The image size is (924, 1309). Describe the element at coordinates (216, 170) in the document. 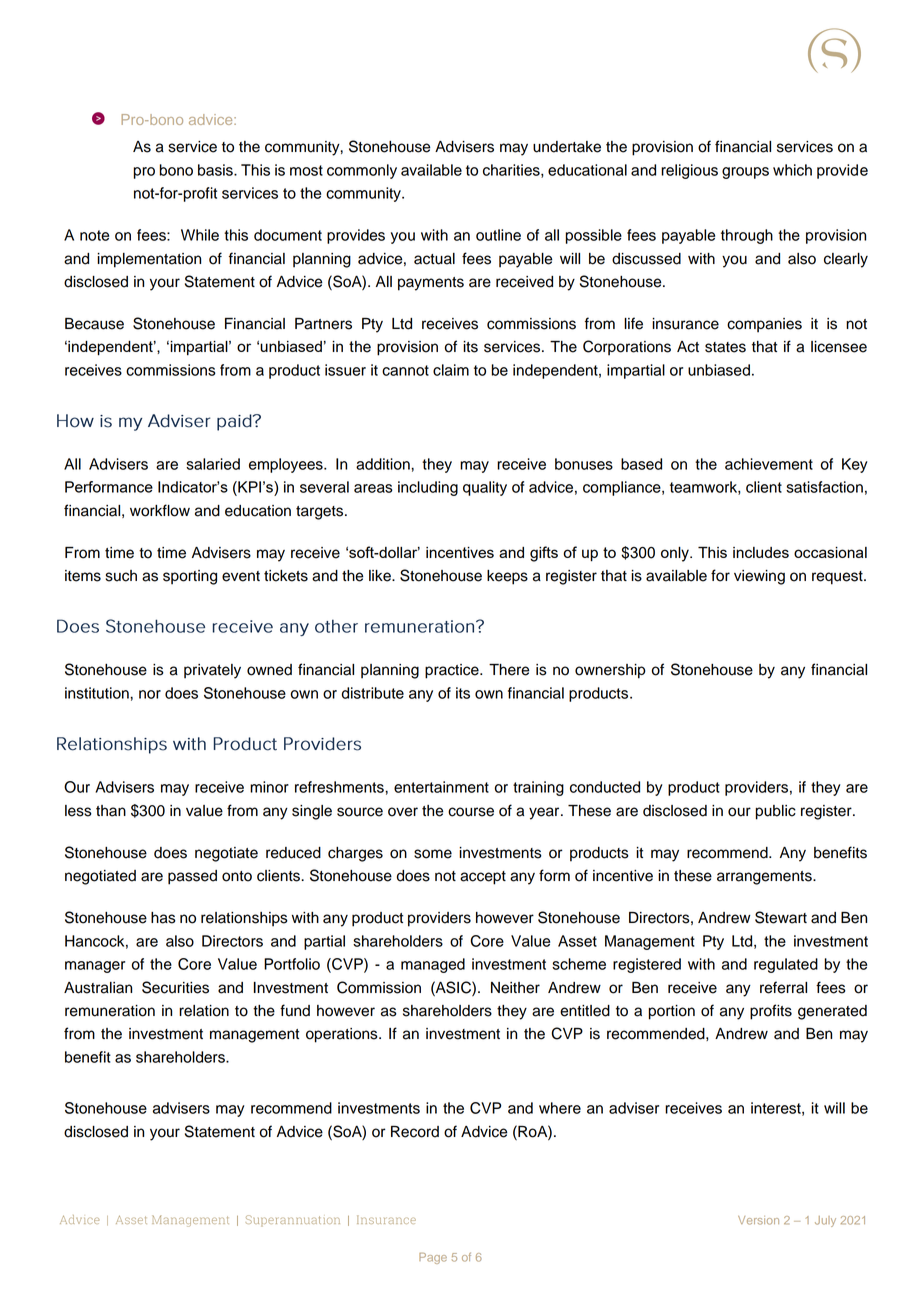

I see `basis` at that location.
